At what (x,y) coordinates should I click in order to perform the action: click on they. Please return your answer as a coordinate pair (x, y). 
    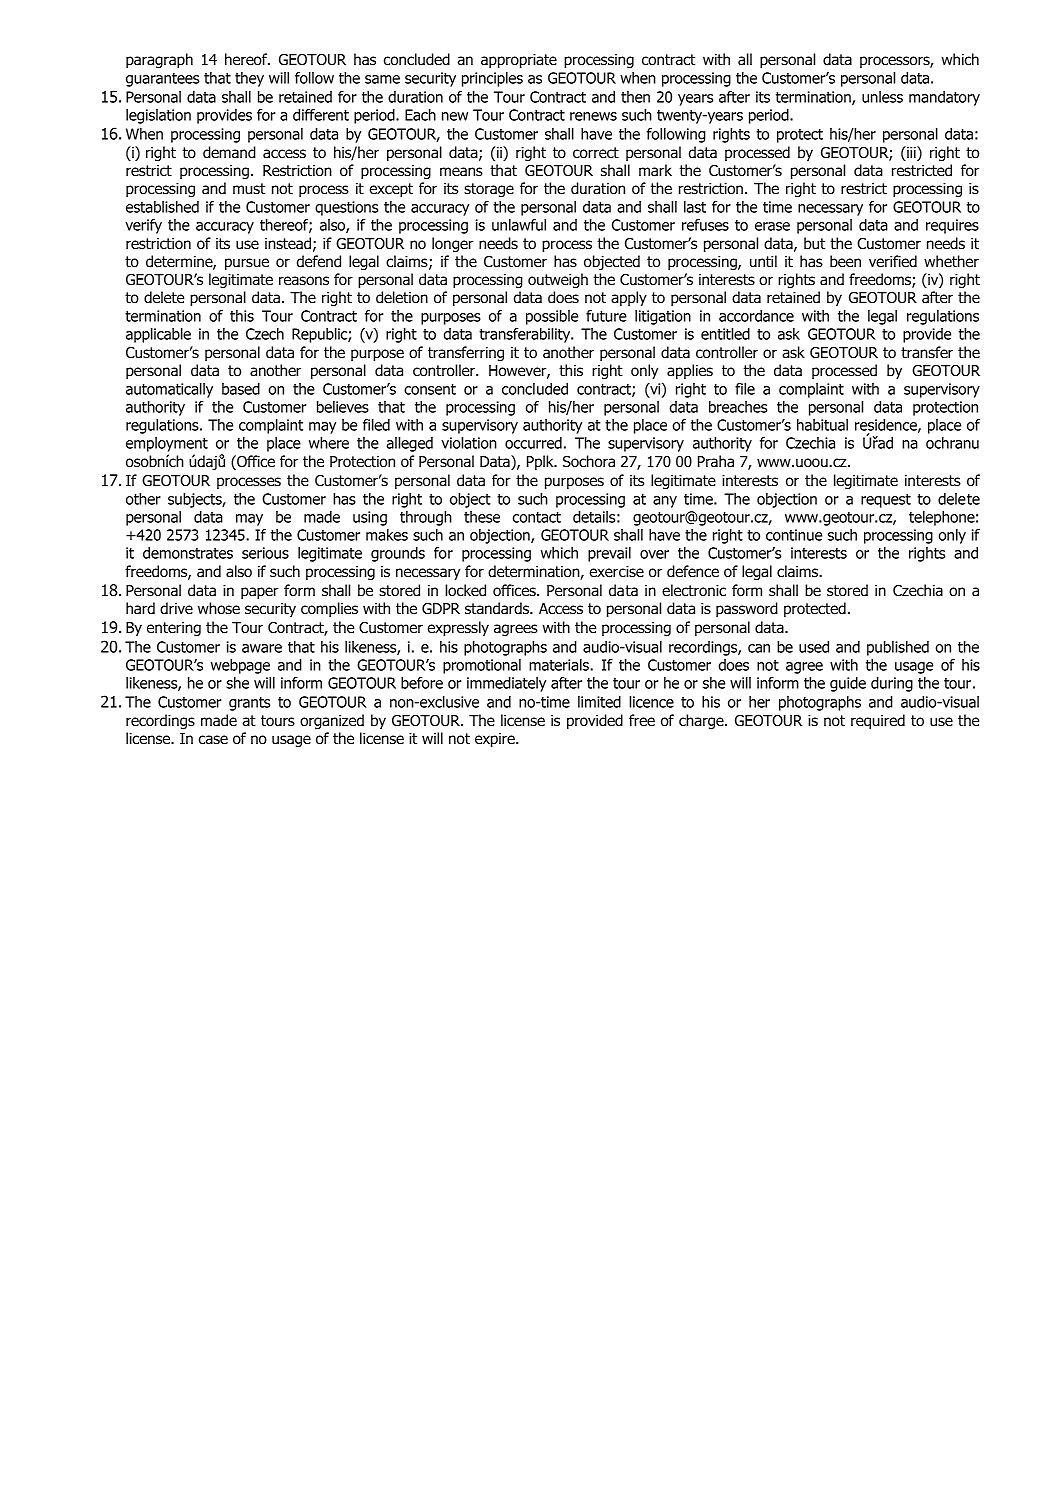
    Looking at the image, I should click on (249, 79).
